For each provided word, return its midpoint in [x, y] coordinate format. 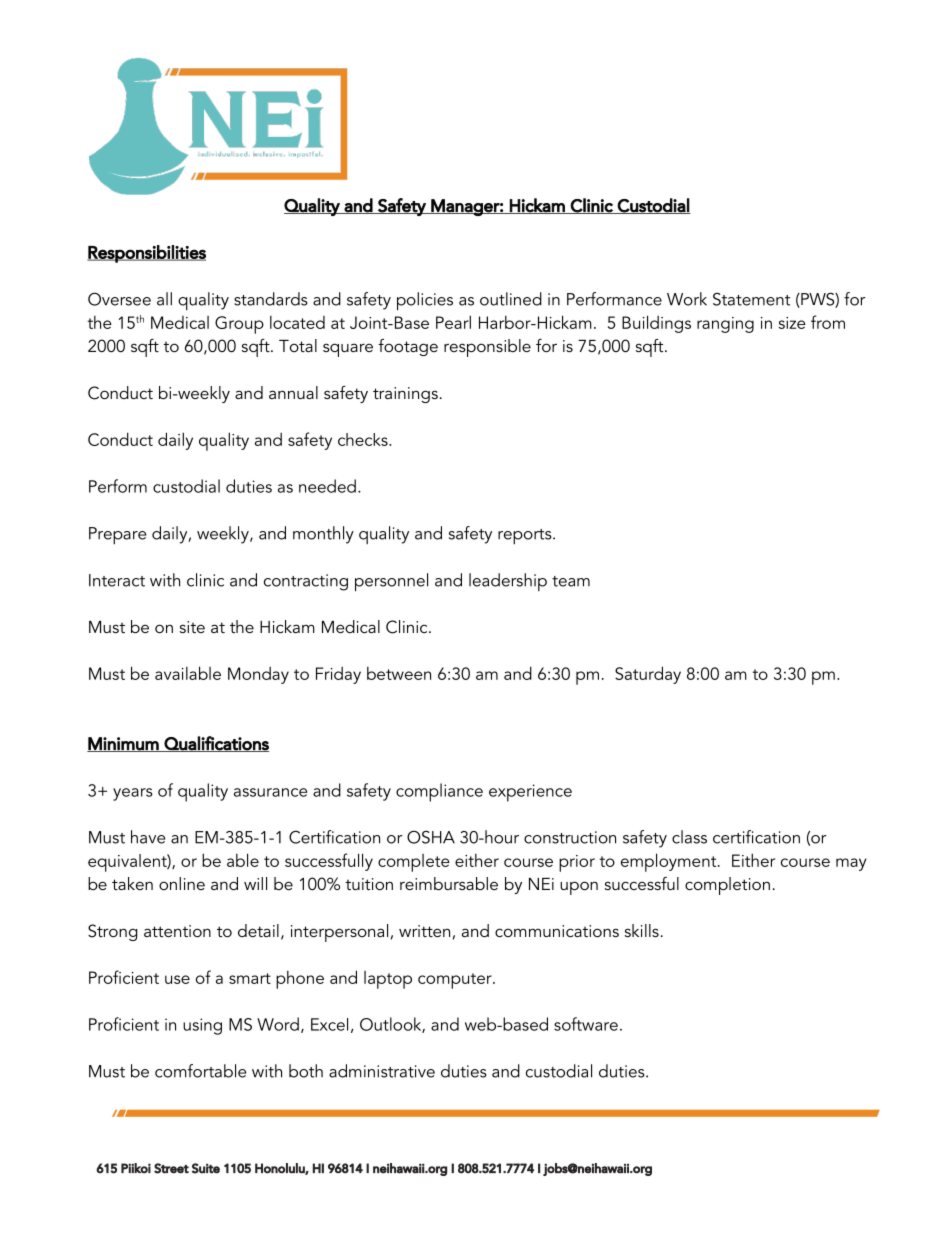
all [164, 299]
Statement [751, 299]
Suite [206, 1168]
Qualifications [216, 744]
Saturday [648, 675]
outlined [511, 299]
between [399, 673]
